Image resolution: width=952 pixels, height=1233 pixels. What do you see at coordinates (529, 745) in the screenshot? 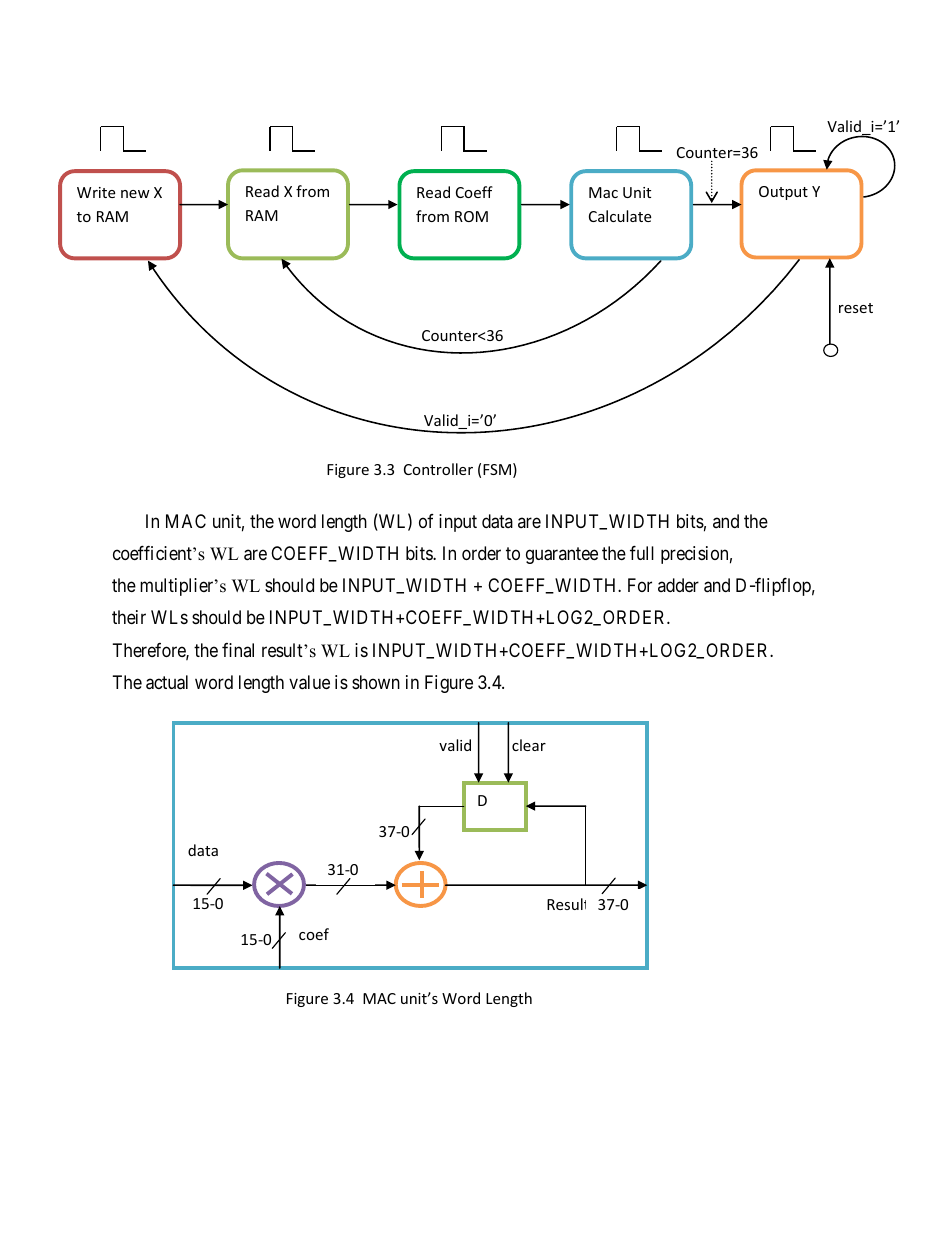
I see `clear` at bounding box center [529, 745].
